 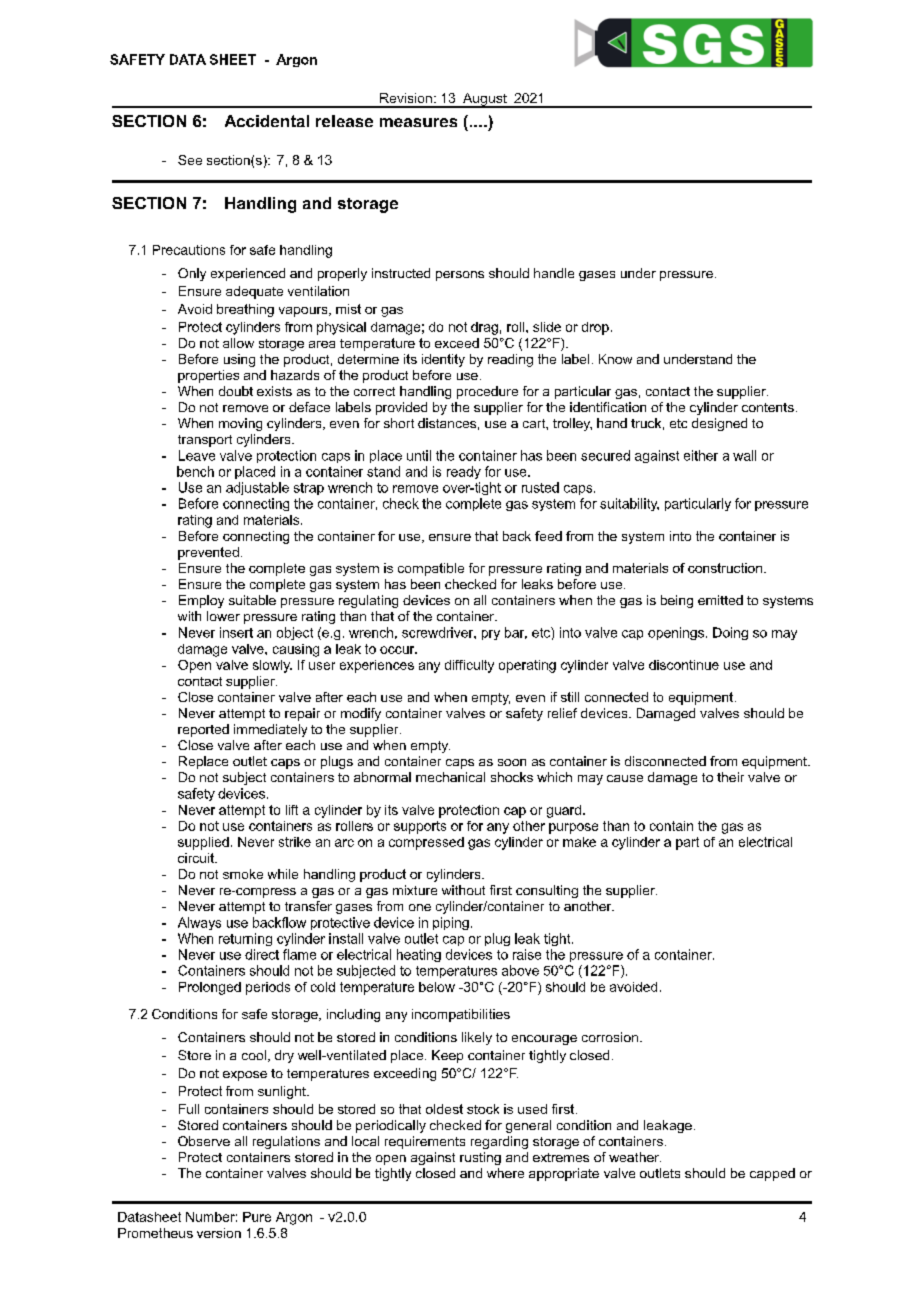 I want to click on supplied, so click(x=203, y=843).
